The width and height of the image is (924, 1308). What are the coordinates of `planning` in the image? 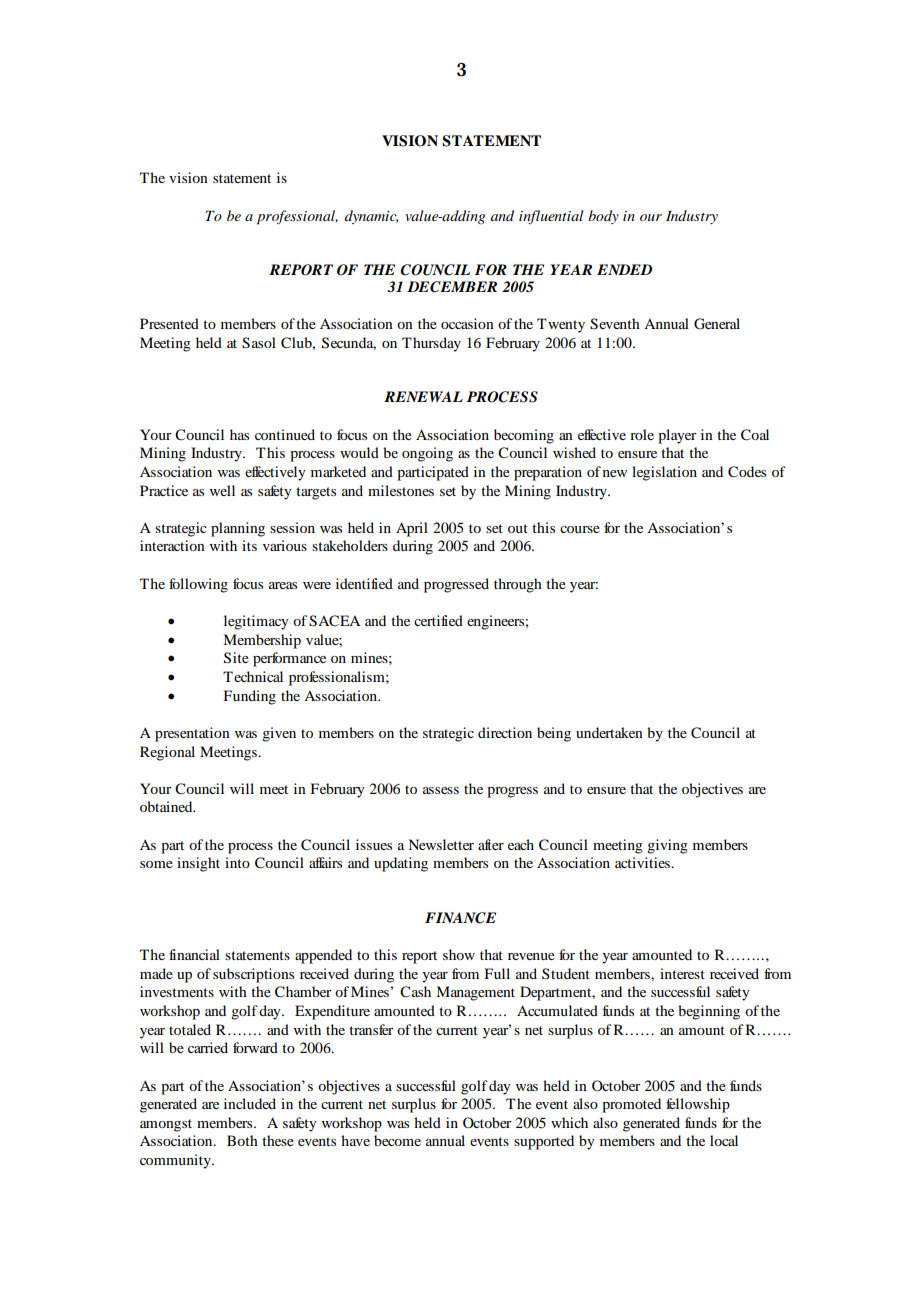 It's located at (238, 529).
